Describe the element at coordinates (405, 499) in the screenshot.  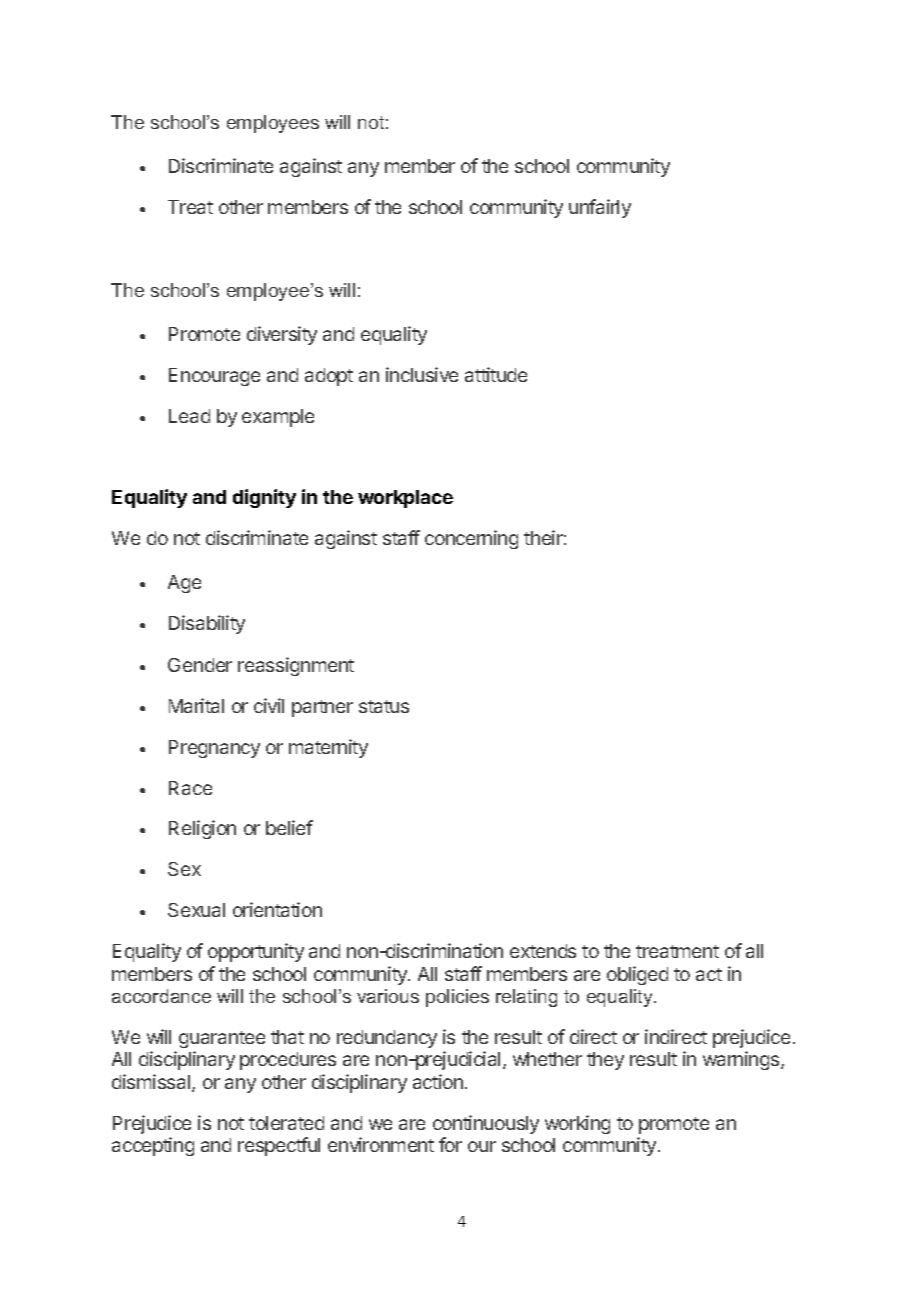
I see `workplace` at that location.
